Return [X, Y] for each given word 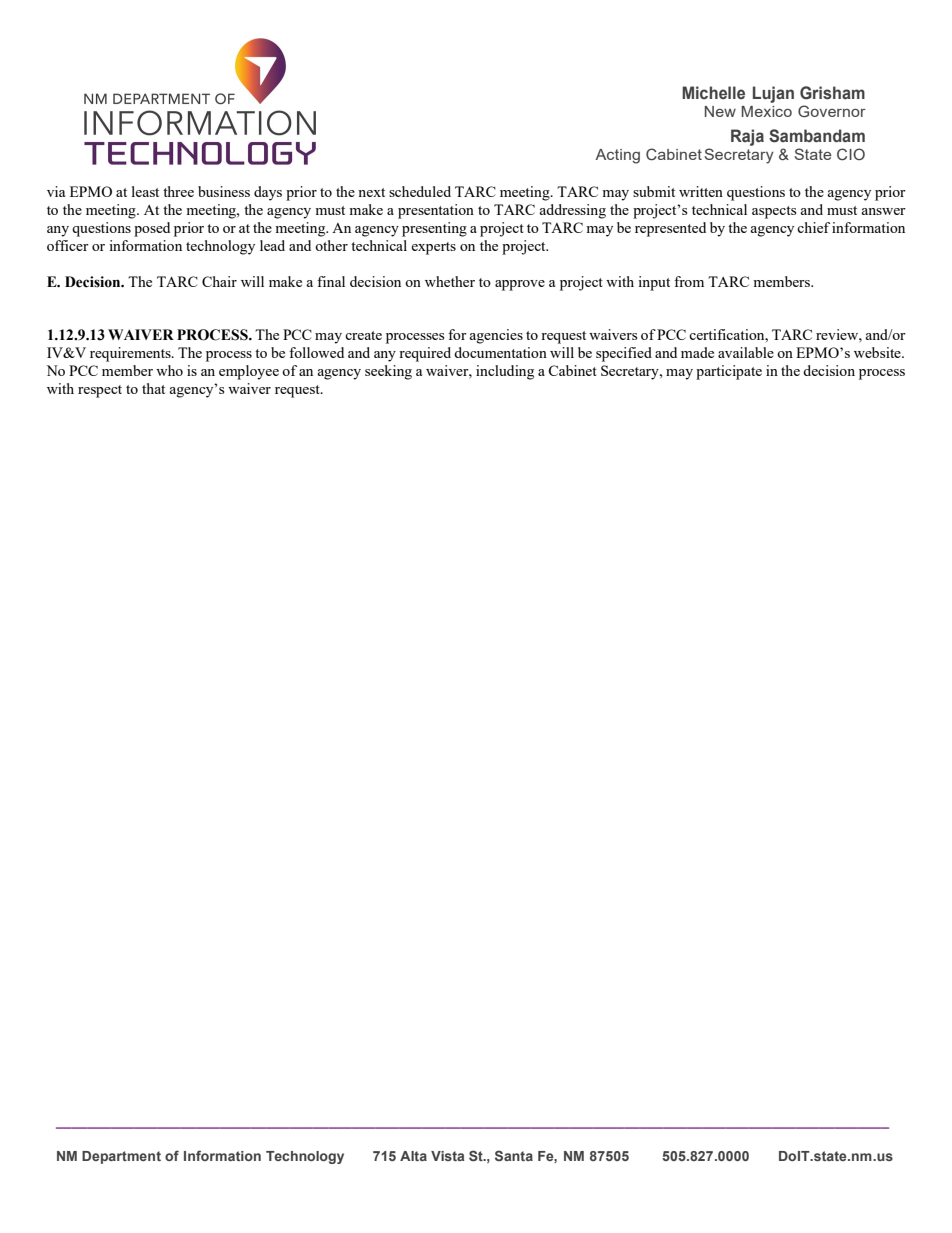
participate [729, 372]
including [505, 372]
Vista [447, 1156]
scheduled [420, 191]
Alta [413, 1156]
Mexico [767, 111]
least [145, 191]
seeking [388, 372]
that [153, 388]
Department [121, 1157]
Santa [514, 1155]
